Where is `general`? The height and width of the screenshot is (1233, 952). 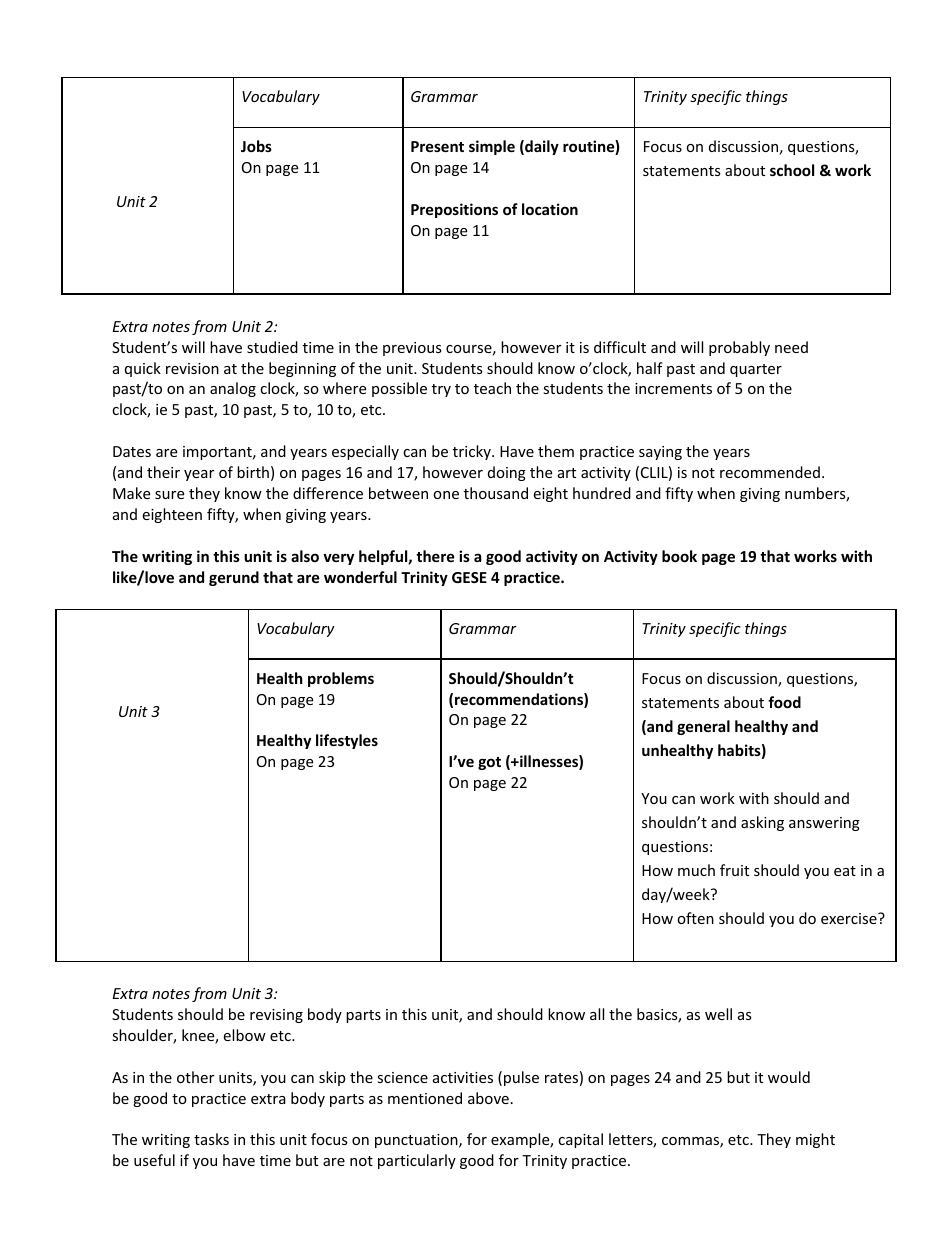 general is located at coordinates (703, 727).
